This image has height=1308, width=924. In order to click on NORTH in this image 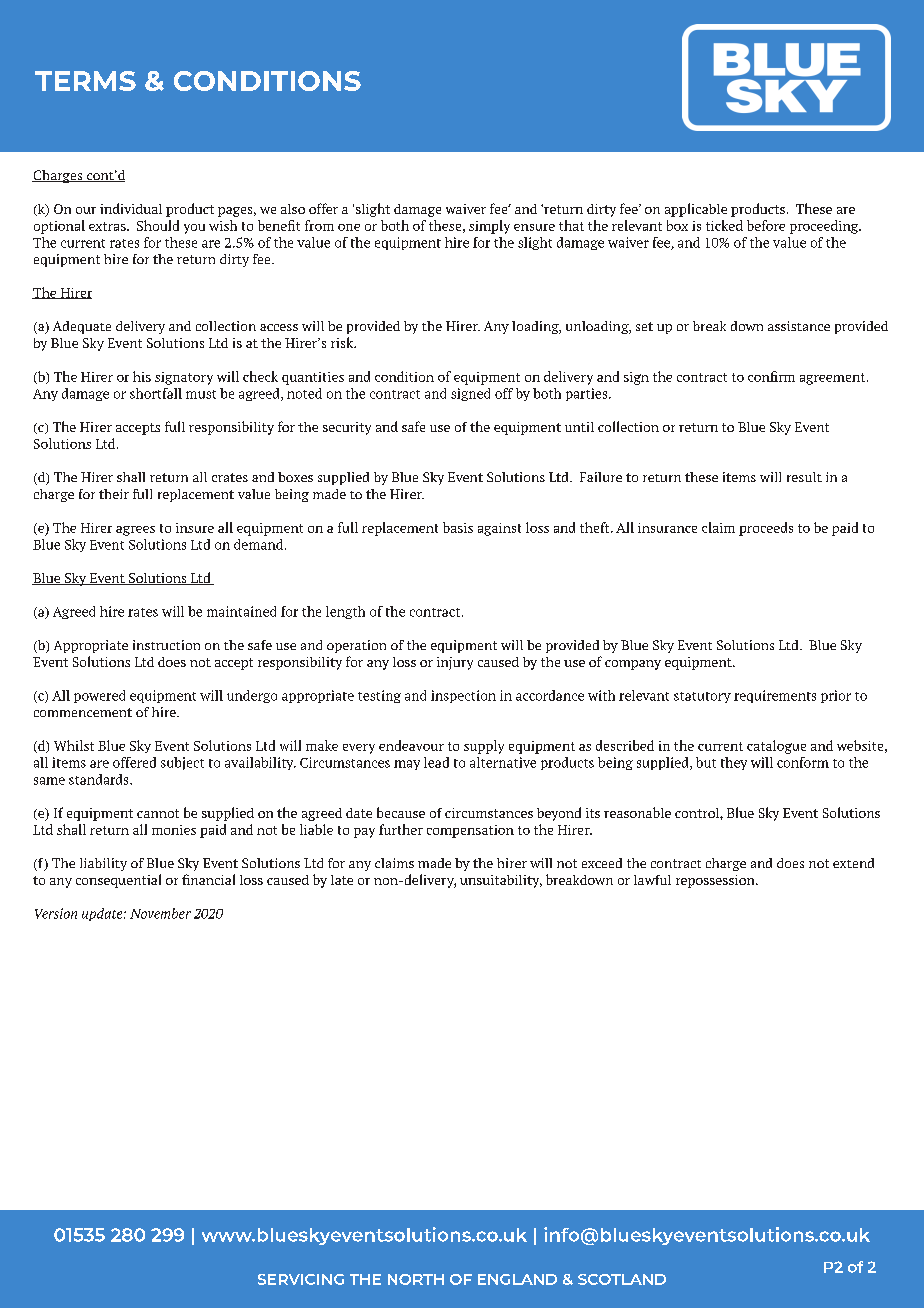, I will do `click(416, 1279)`.
